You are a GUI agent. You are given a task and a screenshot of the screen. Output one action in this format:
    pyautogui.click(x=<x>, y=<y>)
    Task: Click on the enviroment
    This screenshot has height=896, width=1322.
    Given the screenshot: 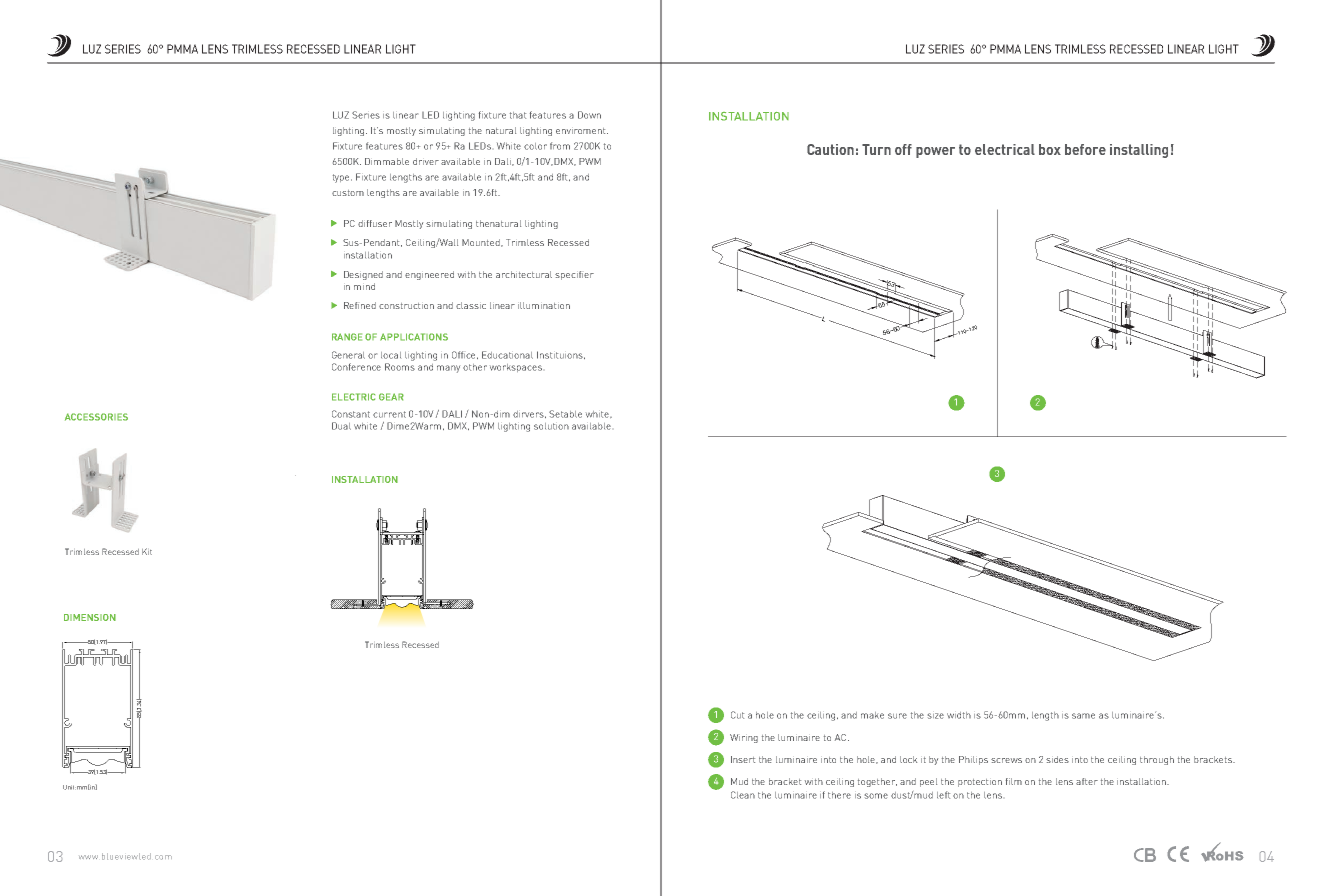 What is the action you would take?
    pyautogui.click(x=582, y=131)
